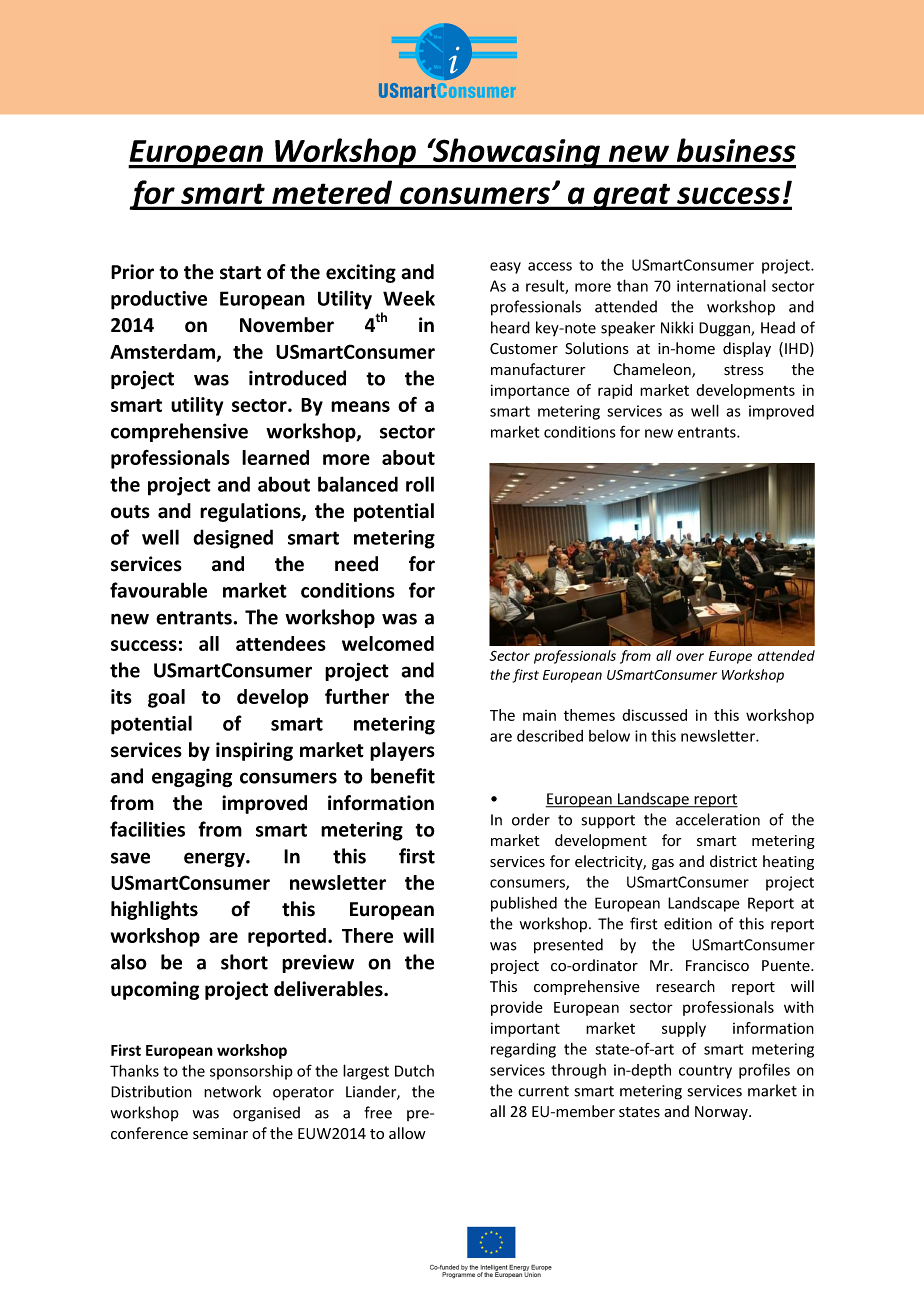 Image resolution: width=924 pixels, height=1308 pixels. Describe the element at coordinates (690, 657) in the document. I see `over` at that location.
